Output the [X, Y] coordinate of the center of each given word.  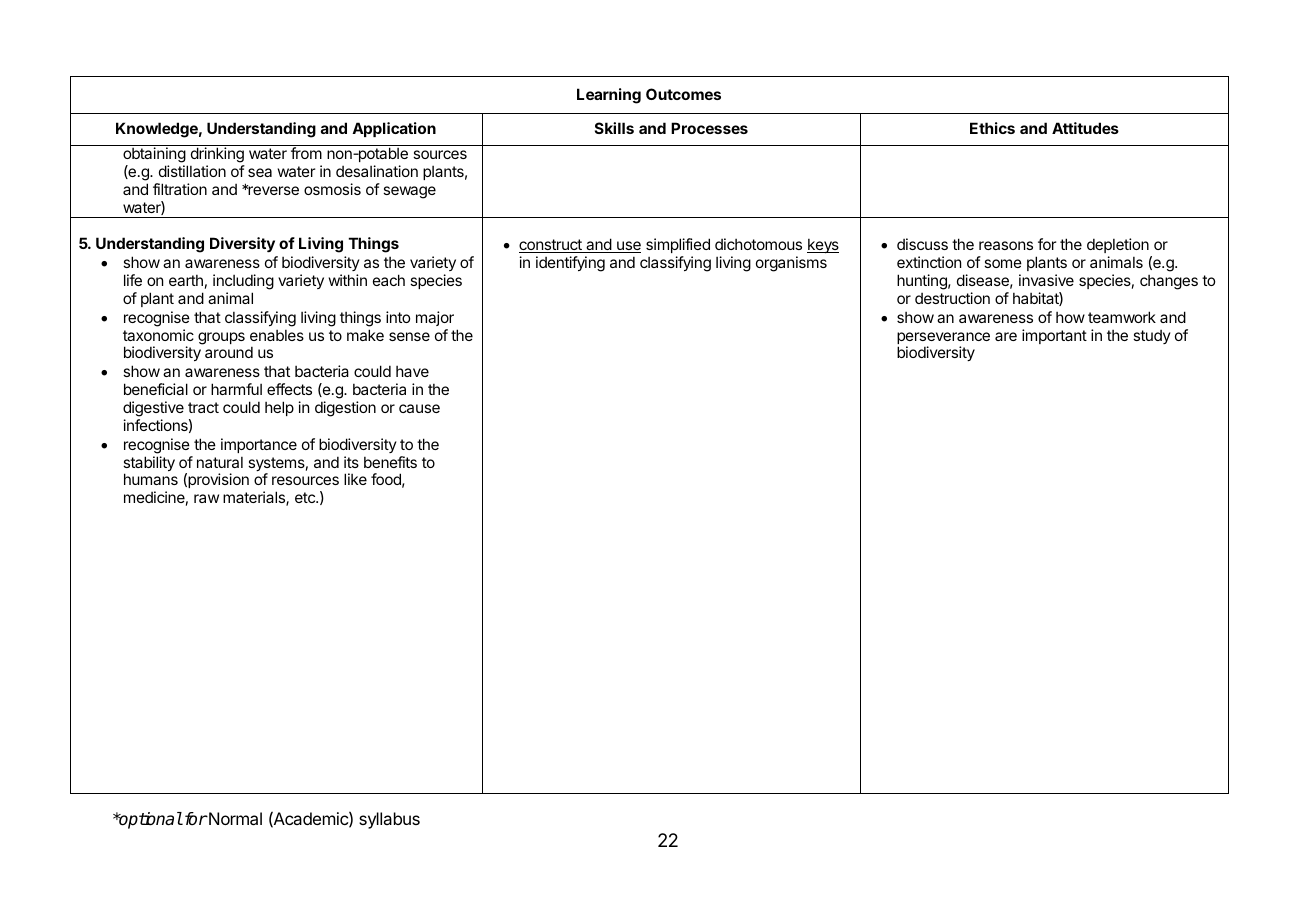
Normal [234, 818]
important [1054, 336]
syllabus [389, 820]
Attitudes [1085, 128]
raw [206, 498]
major [435, 318]
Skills [614, 128]
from [306, 153]
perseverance [943, 339]
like [355, 479]
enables [277, 335]
